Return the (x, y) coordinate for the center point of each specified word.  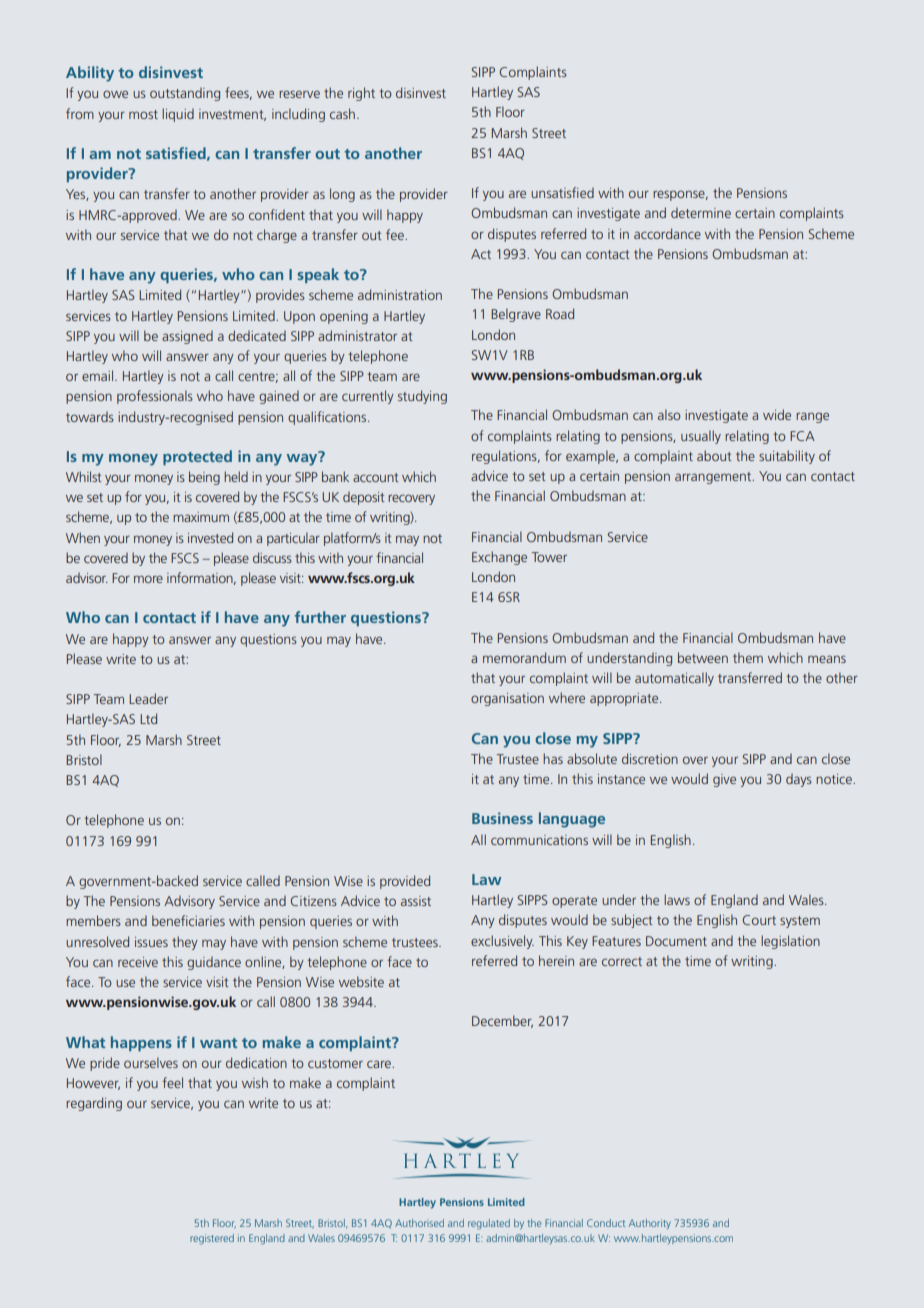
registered (212, 1239)
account (376, 477)
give (724, 780)
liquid (178, 115)
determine (701, 212)
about (714, 455)
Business (502, 818)
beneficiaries (188, 920)
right (361, 94)
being (204, 478)
